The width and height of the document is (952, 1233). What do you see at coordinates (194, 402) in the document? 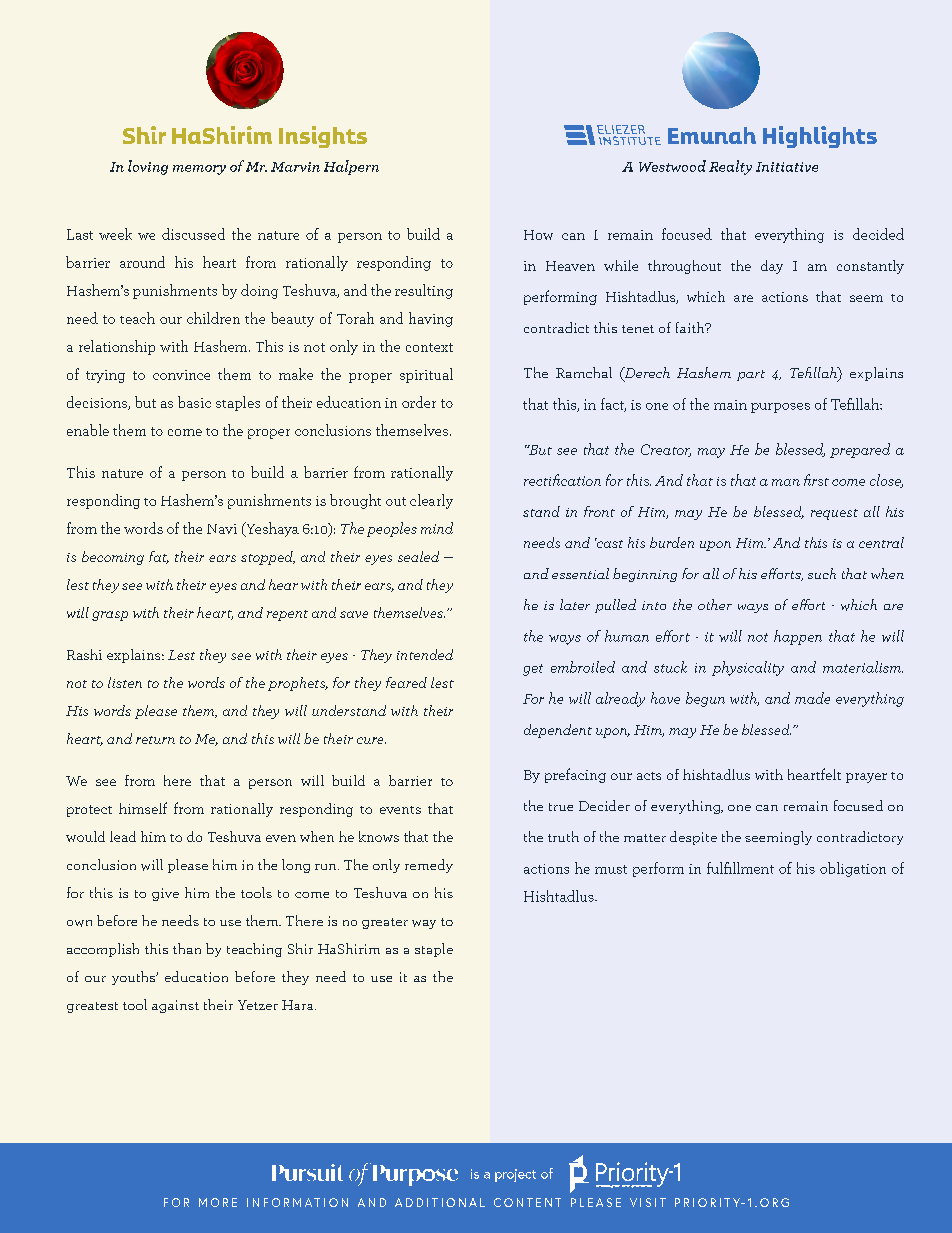
I see `basic` at bounding box center [194, 402].
